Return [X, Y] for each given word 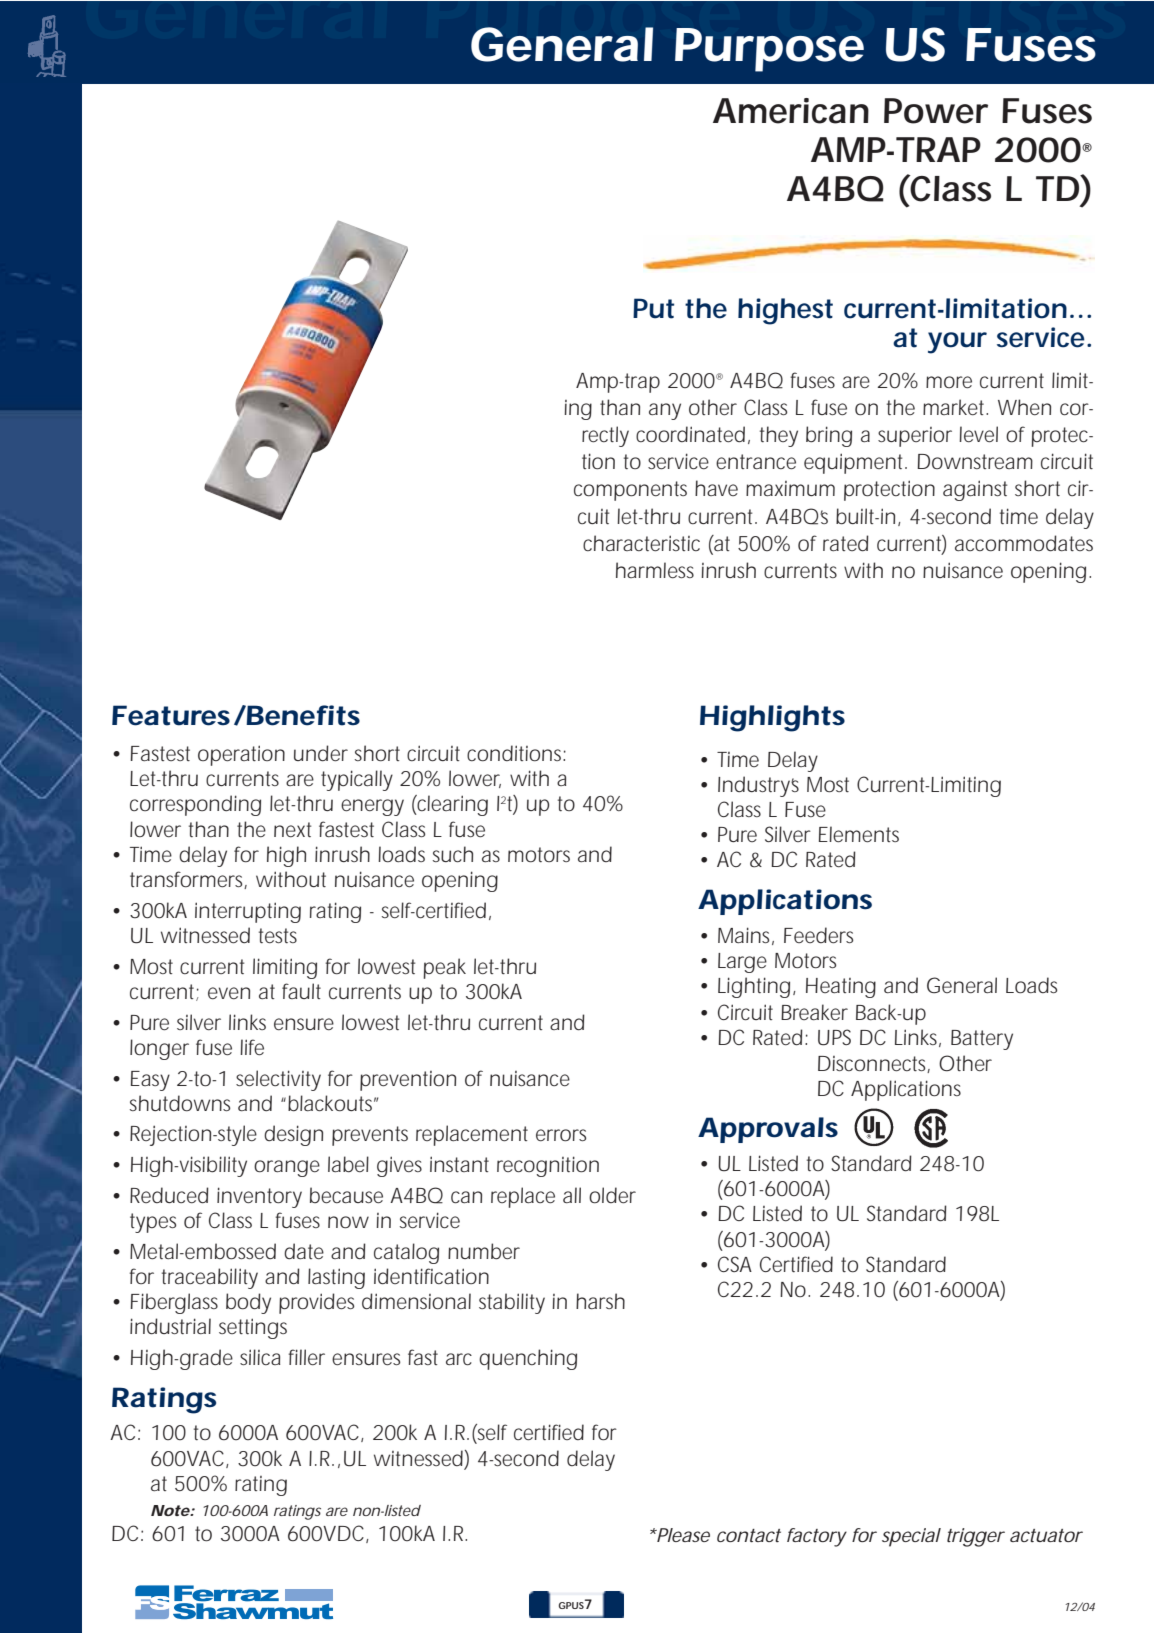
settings [253, 1328]
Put [653, 308]
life [252, 1047]
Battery [982, 1040]
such [453, 854]
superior [915, 437]
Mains [746, 936]
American [791, 111]
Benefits [302, 715]
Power [936, 111]
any [665, 411]
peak [444, 968]
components [630, 491]
